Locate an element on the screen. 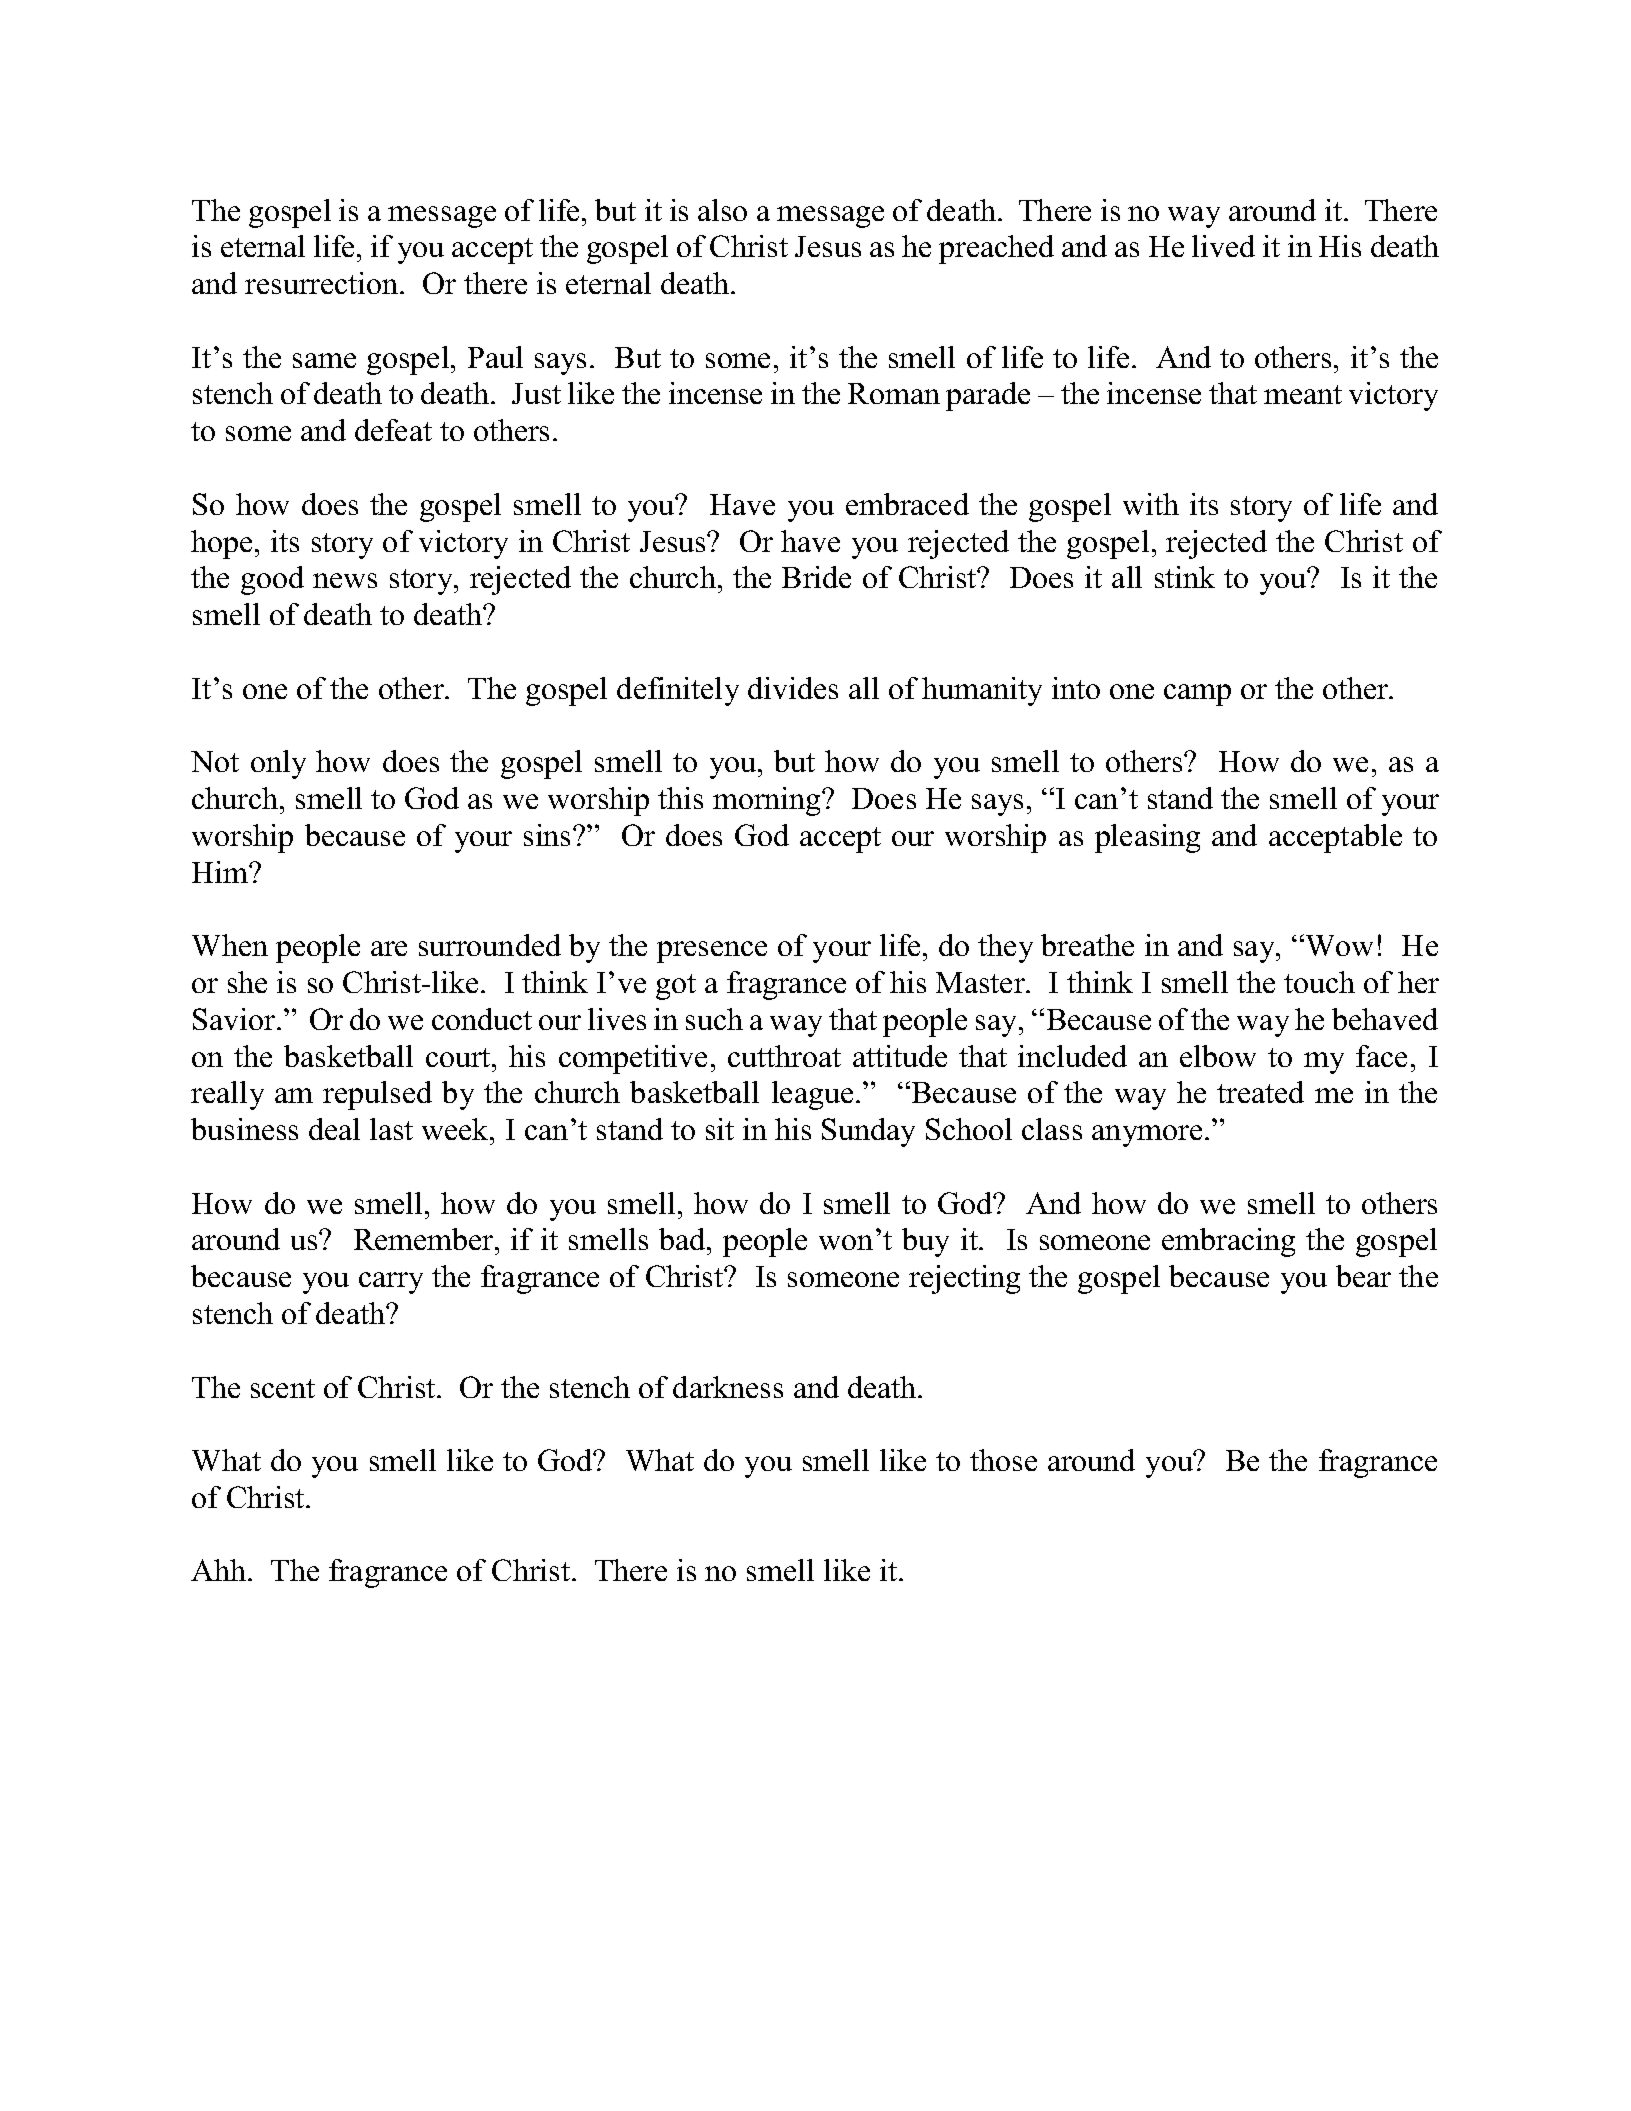  are is located at coordinates (389, 948).
